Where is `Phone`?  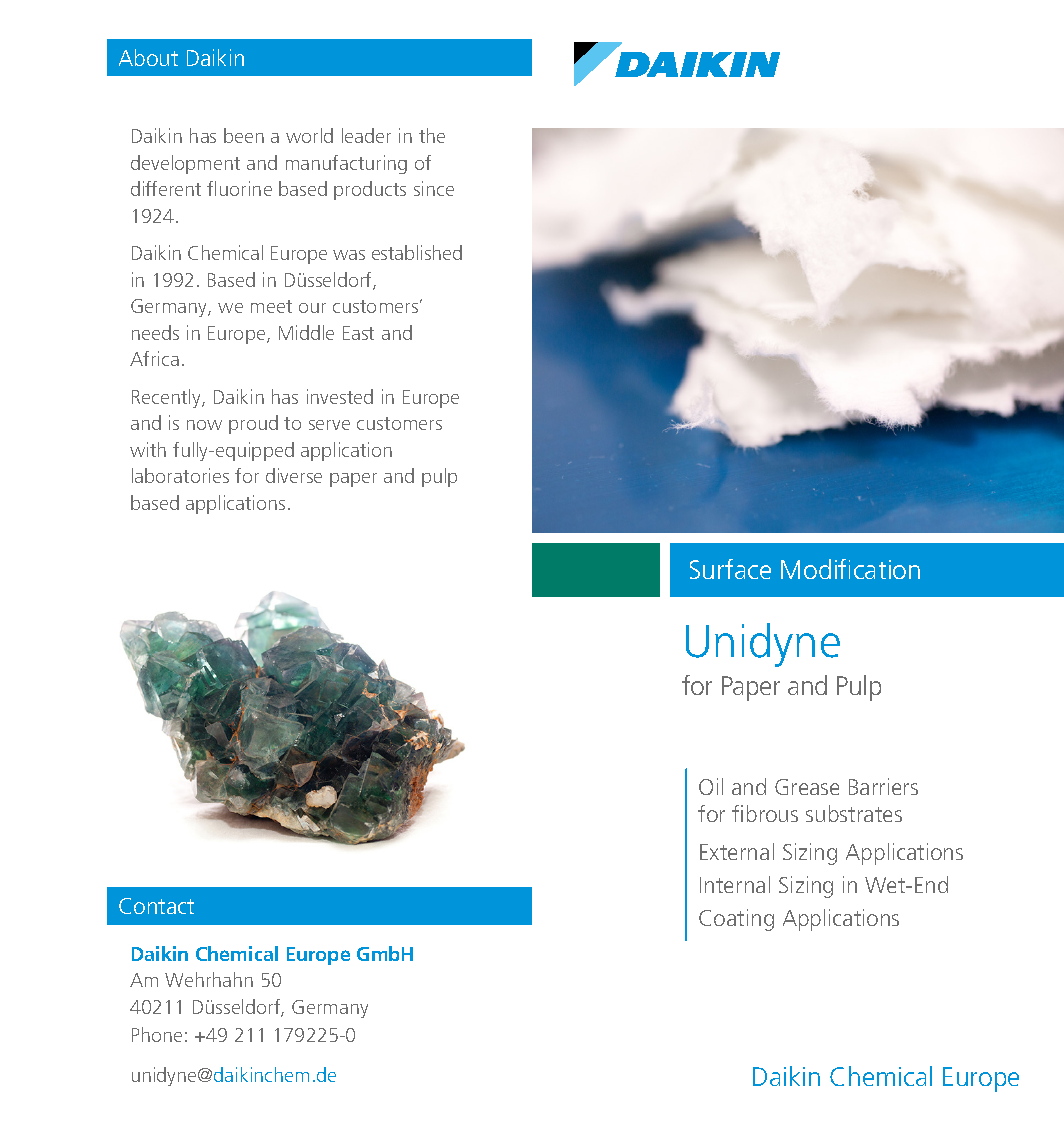
Phone is located at coordinates (157, 1034).
